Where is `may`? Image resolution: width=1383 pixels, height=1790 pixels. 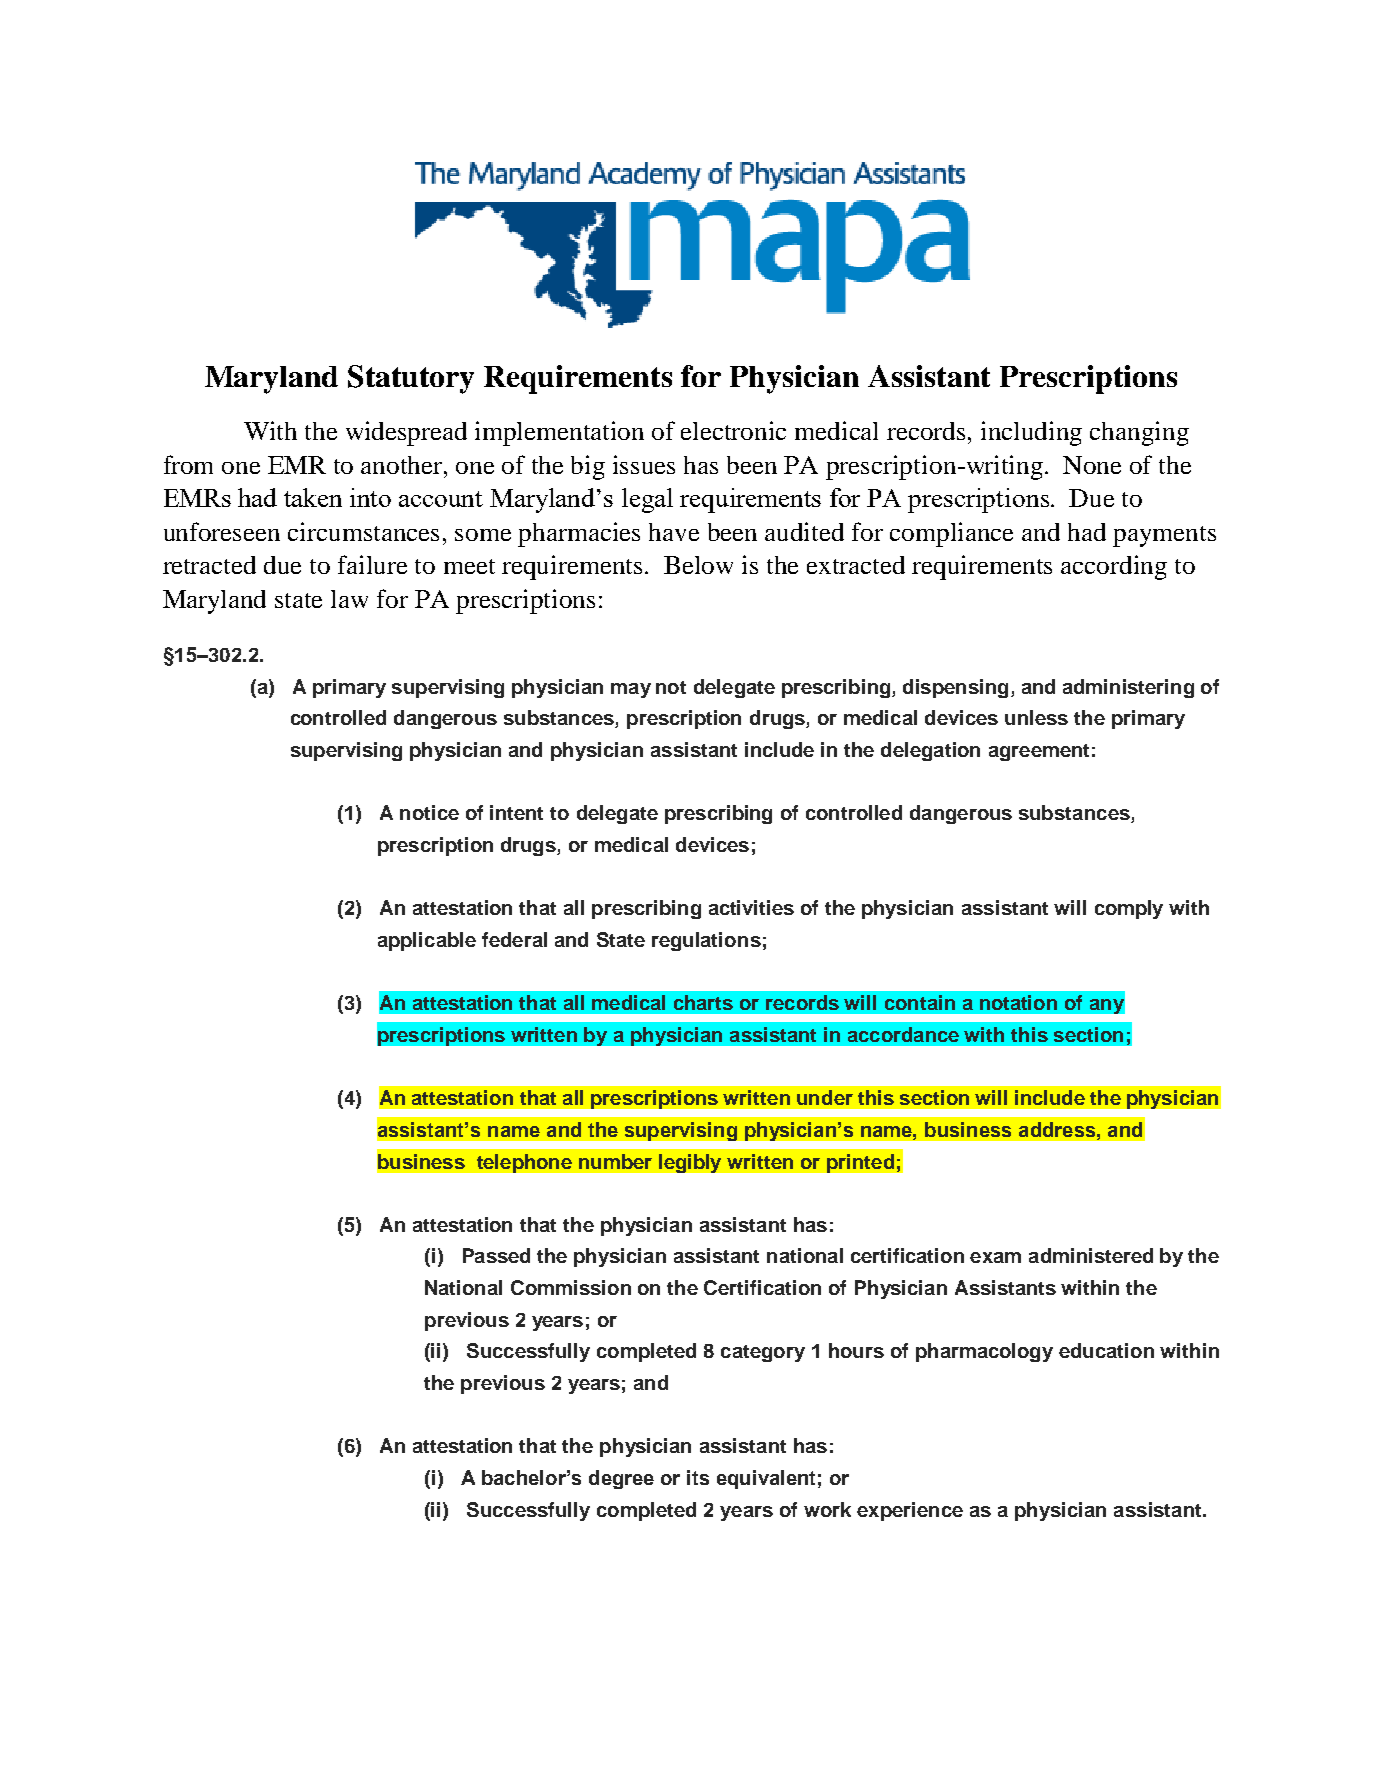
may is located at coordinates (631, 690).
